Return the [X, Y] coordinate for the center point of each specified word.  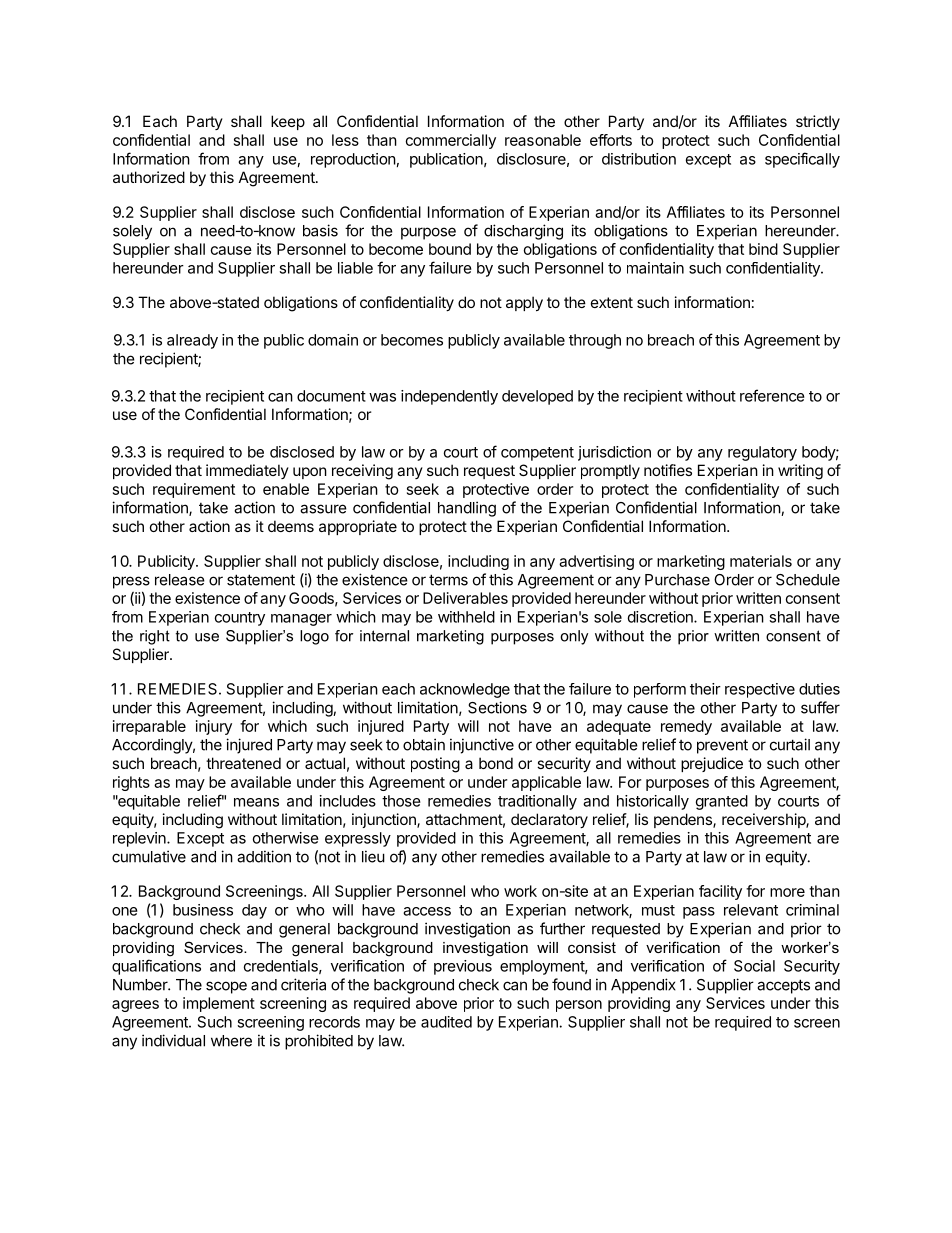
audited [446, 1022]
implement [219, 1004]
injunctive [482, 746]
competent [537, 454]
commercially [451, 141]
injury [214, 727]
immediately [247, 471]
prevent [722, 746]
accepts [783, 986]
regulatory [762, 453]
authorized [149, 177]
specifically [802, 160]
